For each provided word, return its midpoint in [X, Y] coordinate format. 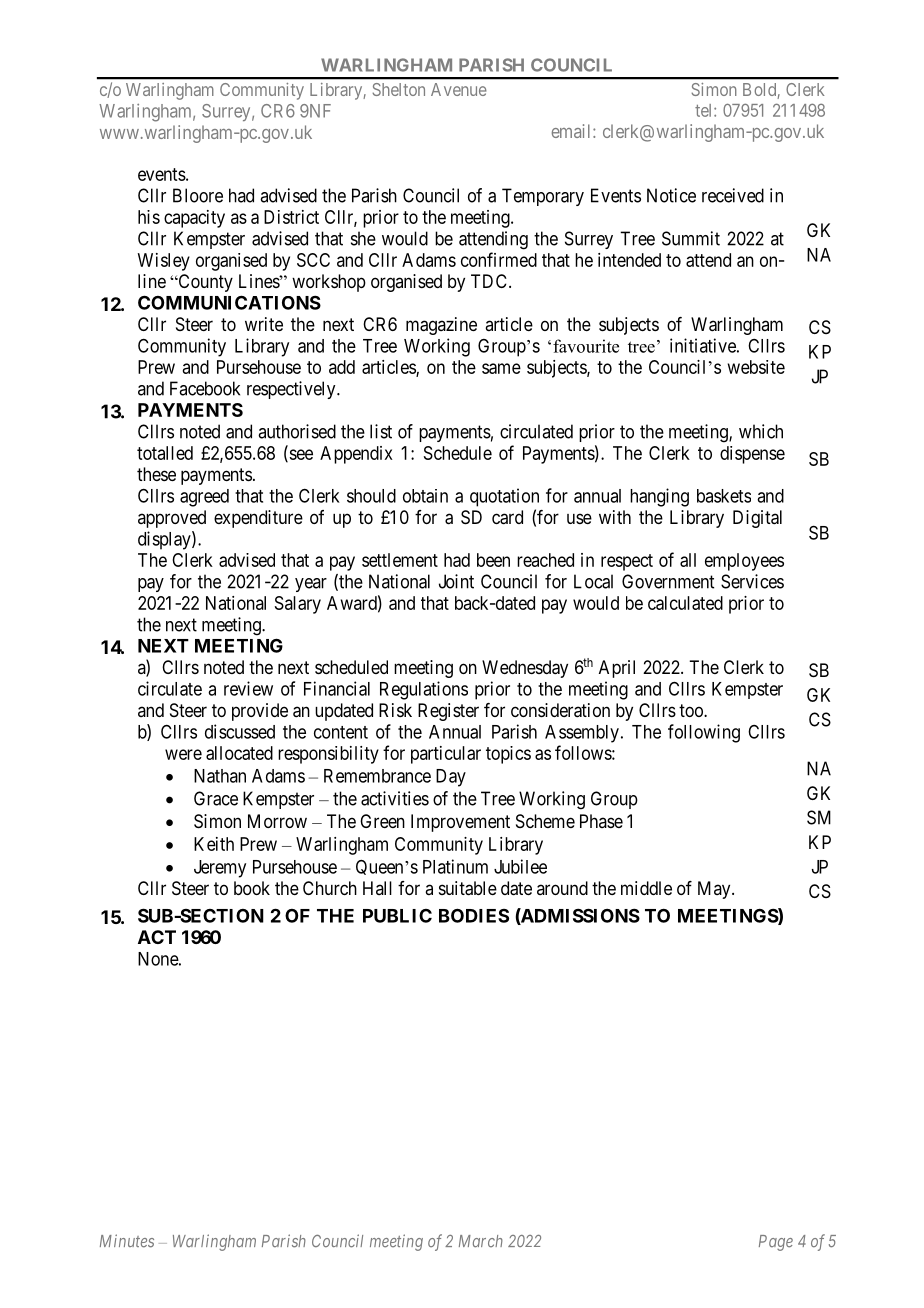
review [248, 688]
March [481, 1241]
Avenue [459, 89]
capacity [194, 219]
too [692, 710]
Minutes [127, 1241]
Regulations [424, 690]
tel [705, 110]
